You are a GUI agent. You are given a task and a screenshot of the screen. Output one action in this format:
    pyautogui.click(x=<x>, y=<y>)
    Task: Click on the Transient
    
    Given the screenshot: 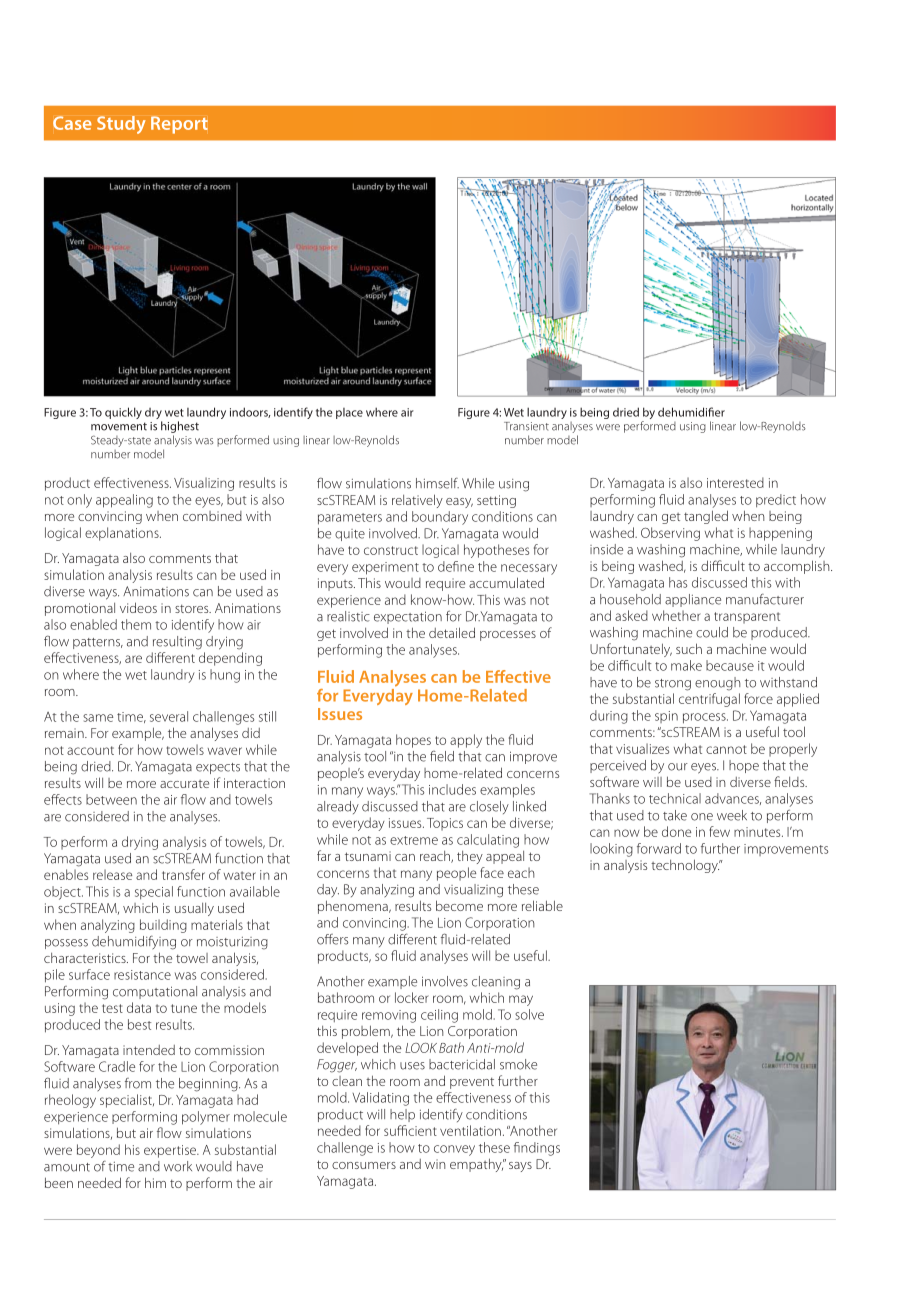 What is the action you would take?
    pyautogui.click(x=526, y=426)
